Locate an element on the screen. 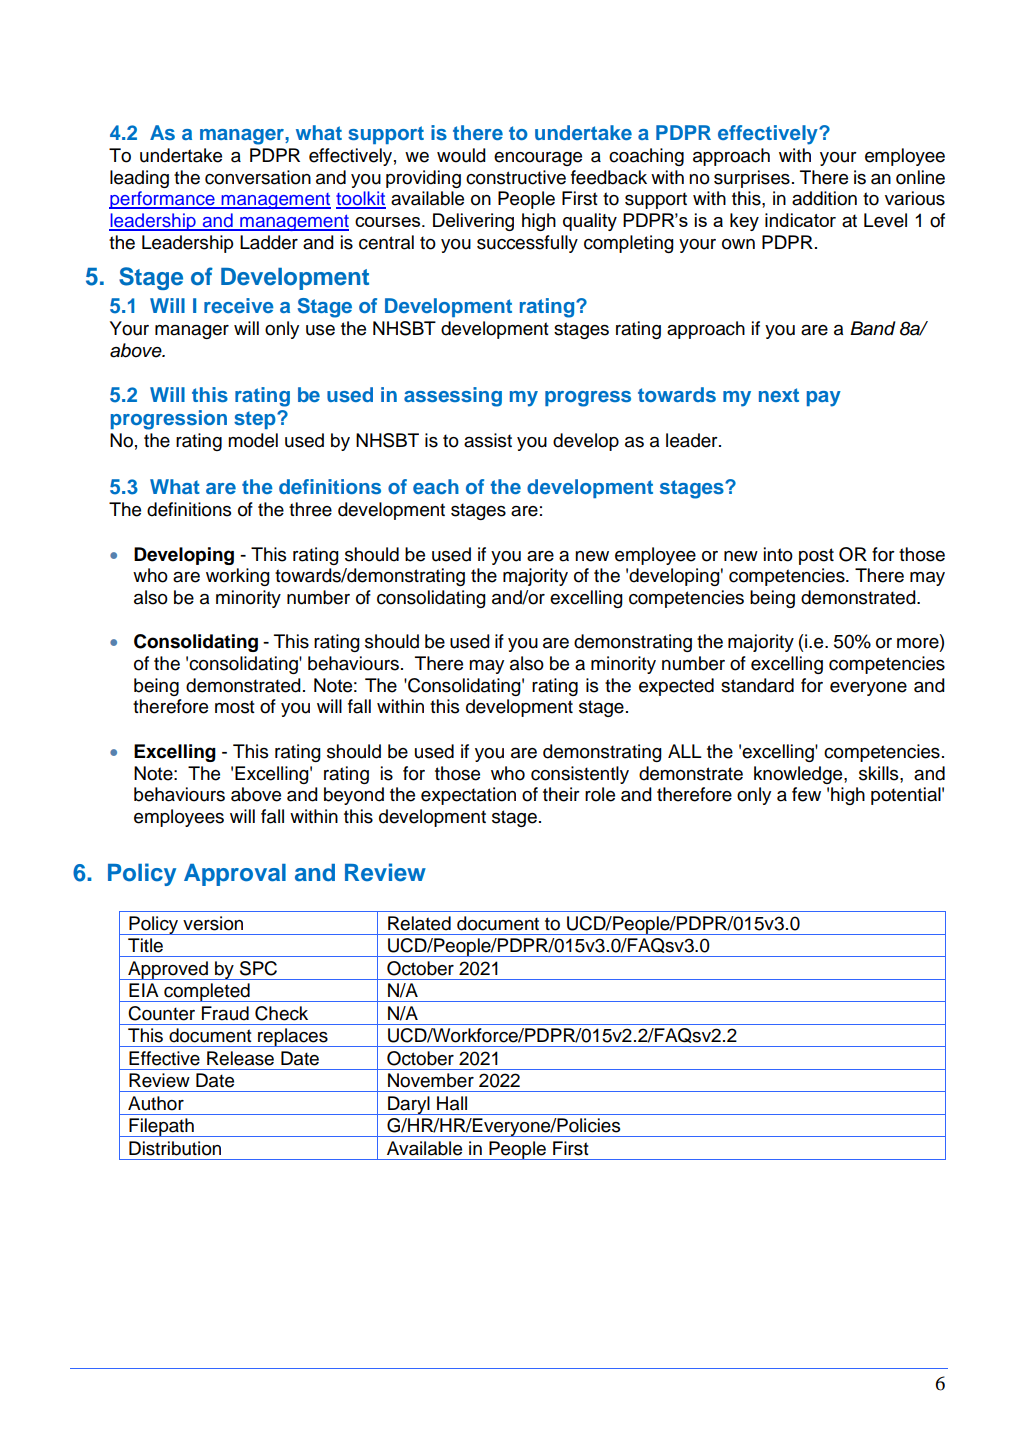 The image size is (1018, 1441). Filepath is located at coordinates (161, 1127).
